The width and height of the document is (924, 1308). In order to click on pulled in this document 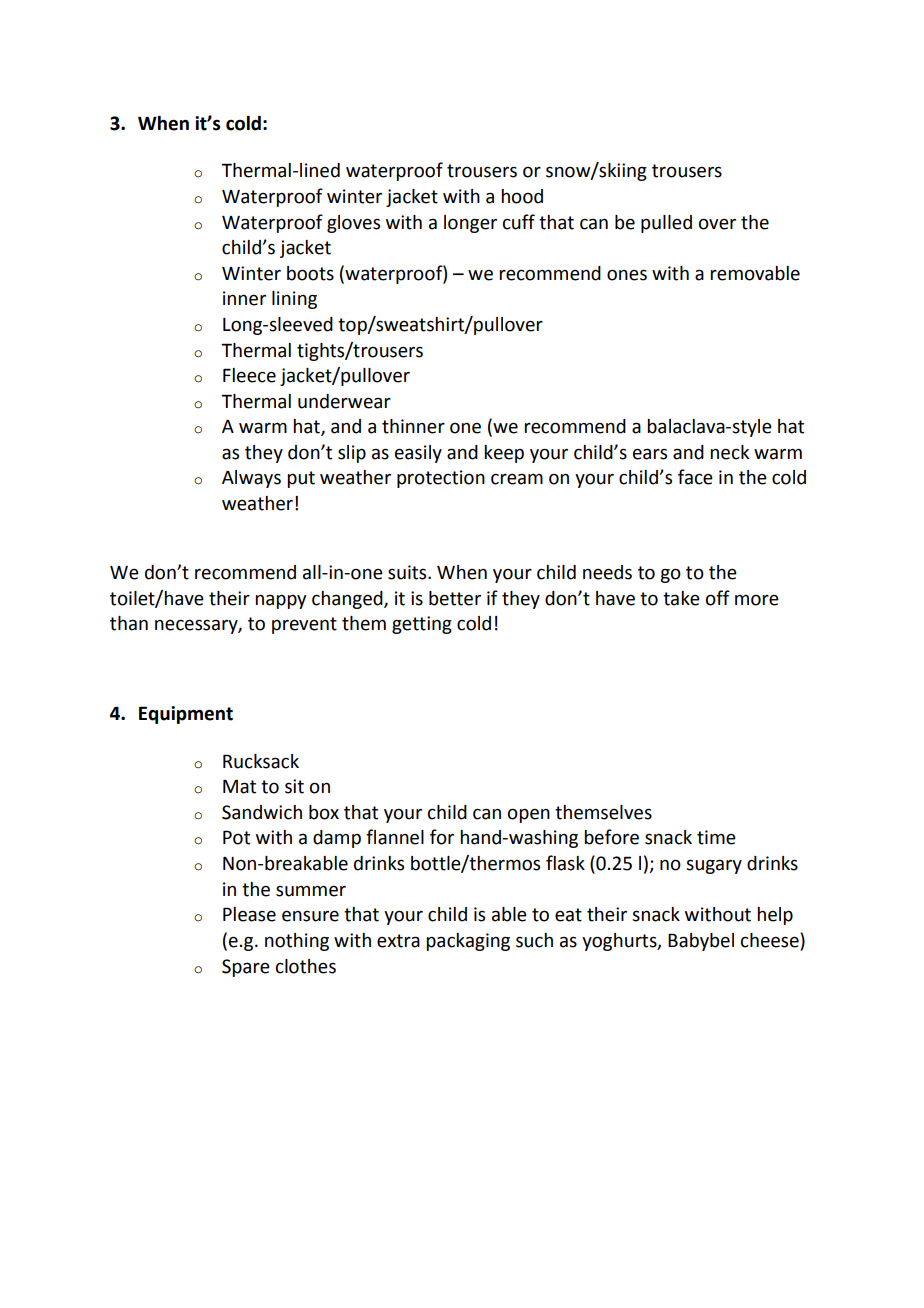, I will do `click(666, 224)`.
